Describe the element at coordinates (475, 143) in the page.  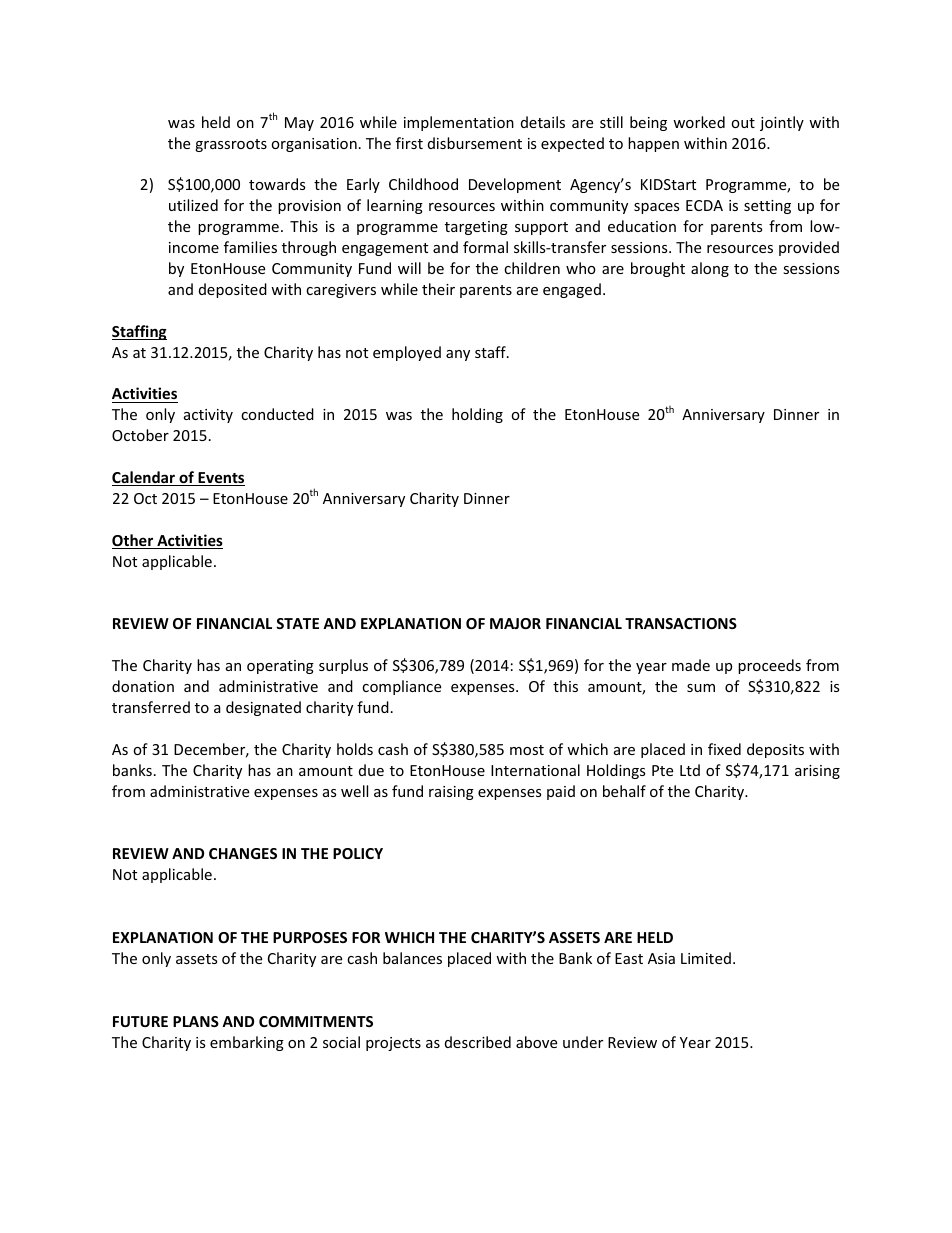
I see `disbursement` at that location.
